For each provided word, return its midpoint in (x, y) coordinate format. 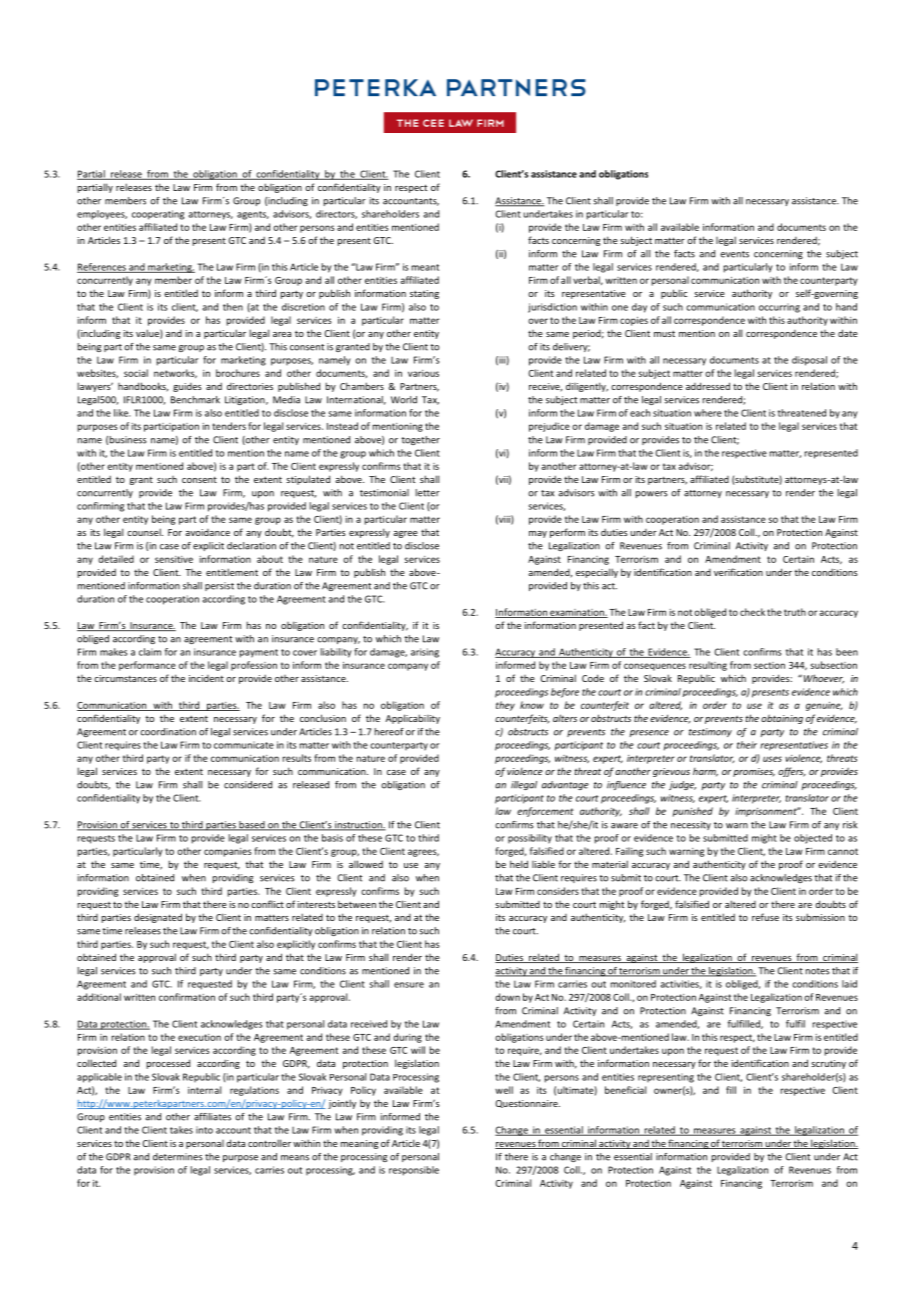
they (505, 706)
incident (206, 678)
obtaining (782, 719)
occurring (779, 308)
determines (177, 1157)
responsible (414, 1171)
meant (425, 267)
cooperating (158, 215)
